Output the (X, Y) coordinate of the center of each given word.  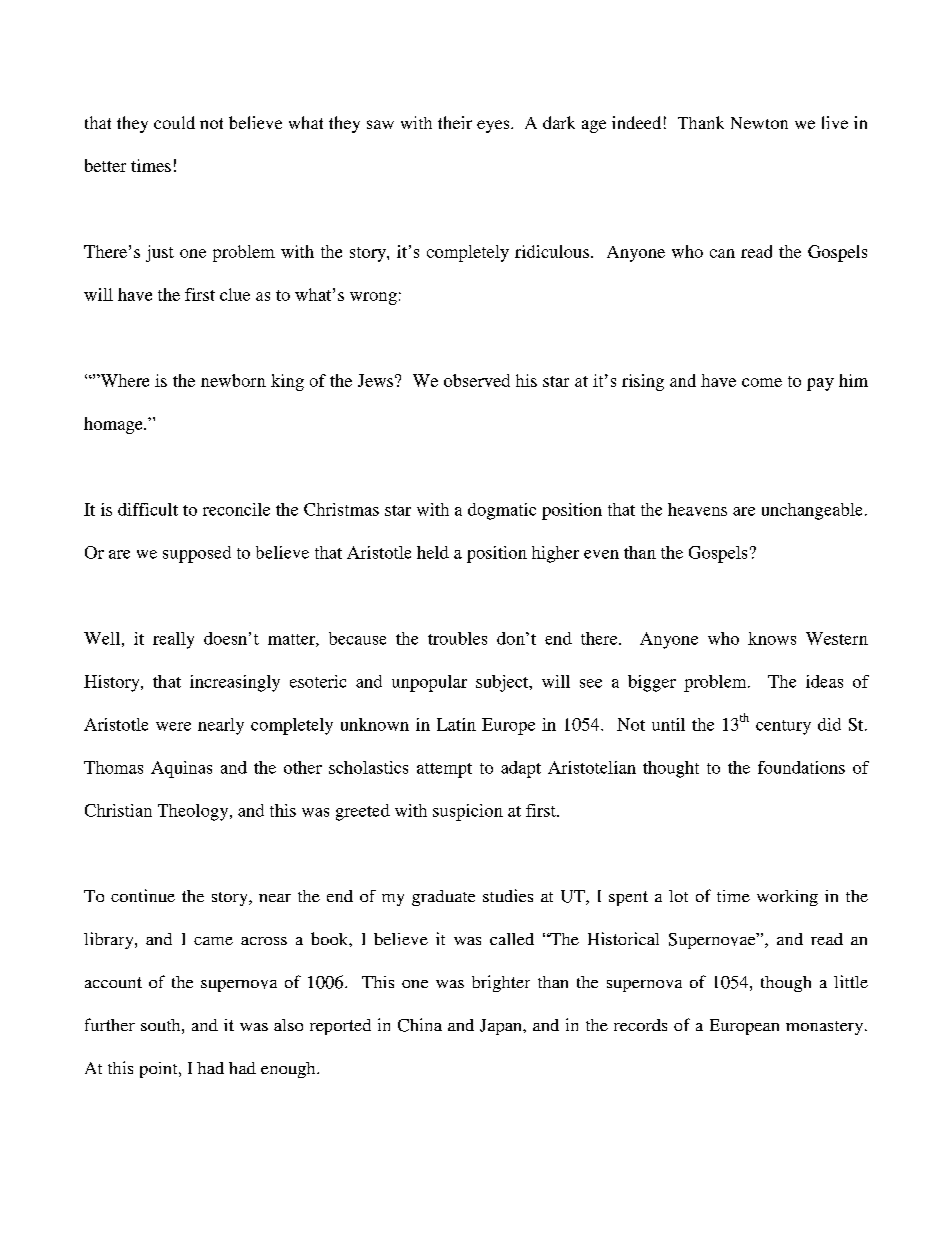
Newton (759, 123)
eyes (494, 126)
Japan (502, 1027)
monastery (826, 1028)
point (160, 1070)
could (174, 122)
